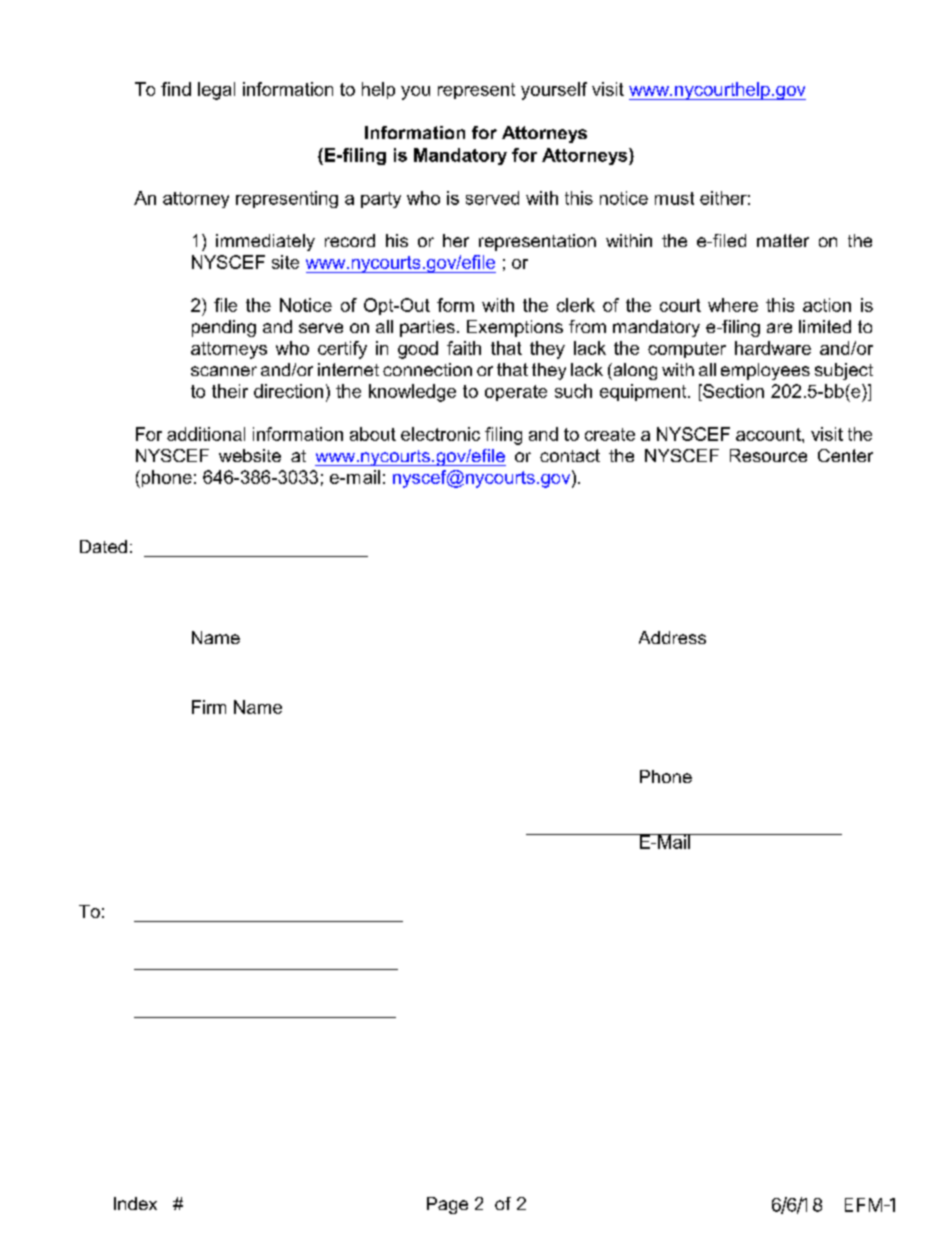 This document has height=1233, width=952. Describe the element at coordinates (209, 707) in the document. I see `Firm` at that location.
